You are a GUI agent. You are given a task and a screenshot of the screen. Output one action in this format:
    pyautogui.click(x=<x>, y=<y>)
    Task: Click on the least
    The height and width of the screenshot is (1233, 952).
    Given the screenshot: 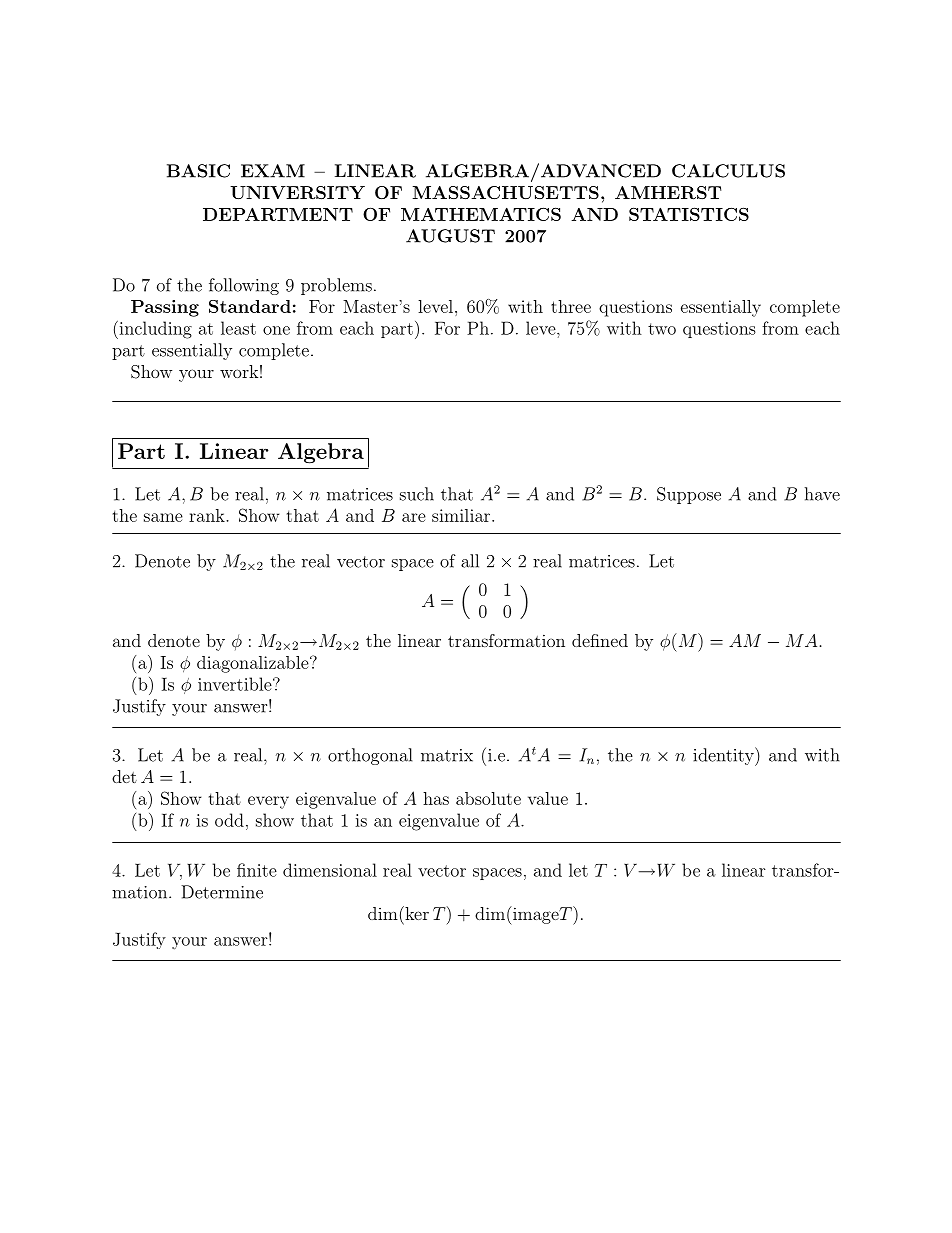 What is the action you would take?
    pyautogui.click(x=238, y=328)
